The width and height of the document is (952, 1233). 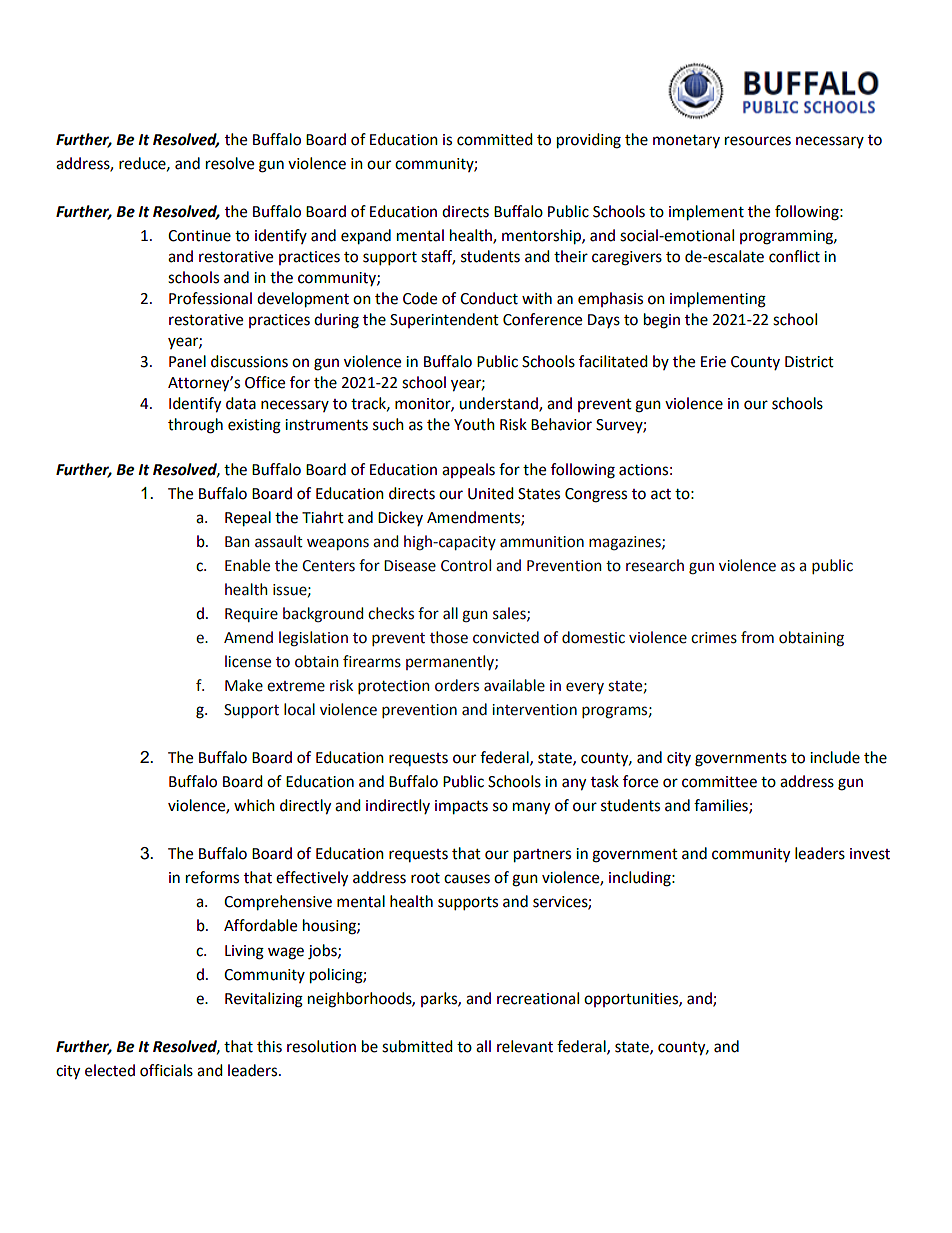 I want to click on Continue, so click(x=199, y=236).
